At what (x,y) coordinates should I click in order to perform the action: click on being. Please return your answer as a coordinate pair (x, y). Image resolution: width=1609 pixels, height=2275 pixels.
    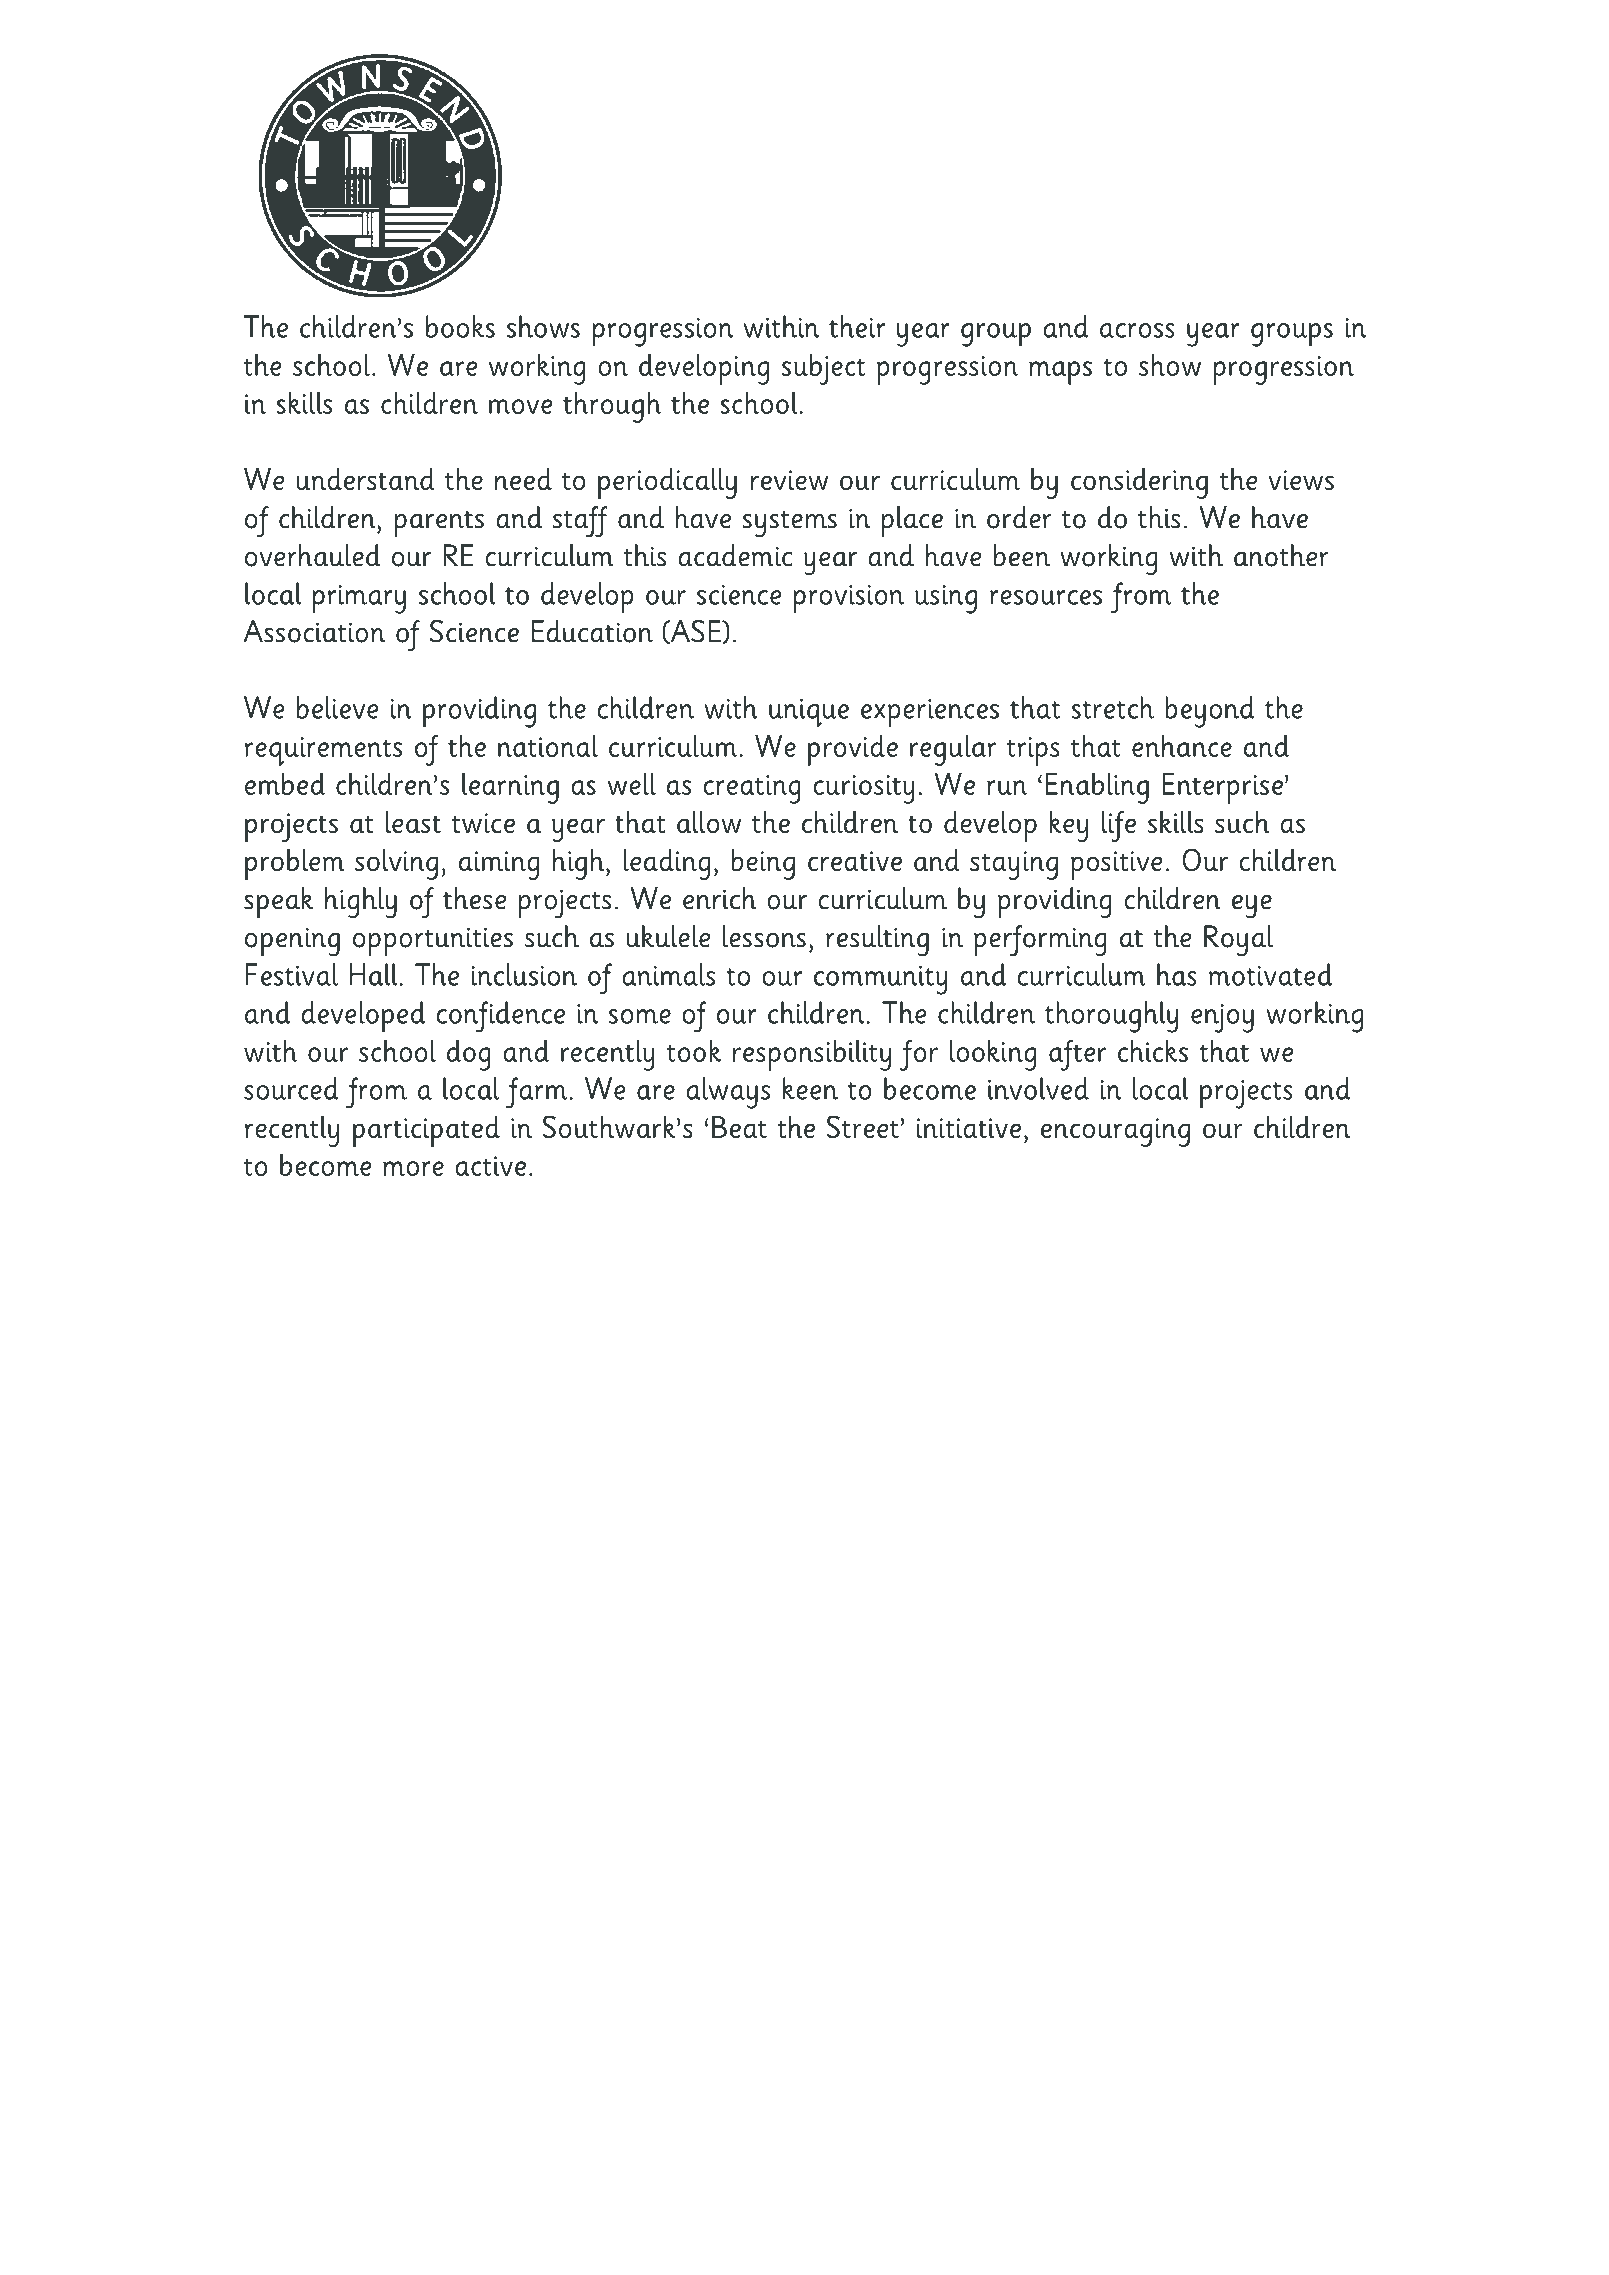
    Looking at the image, I should click on (763, 864).
